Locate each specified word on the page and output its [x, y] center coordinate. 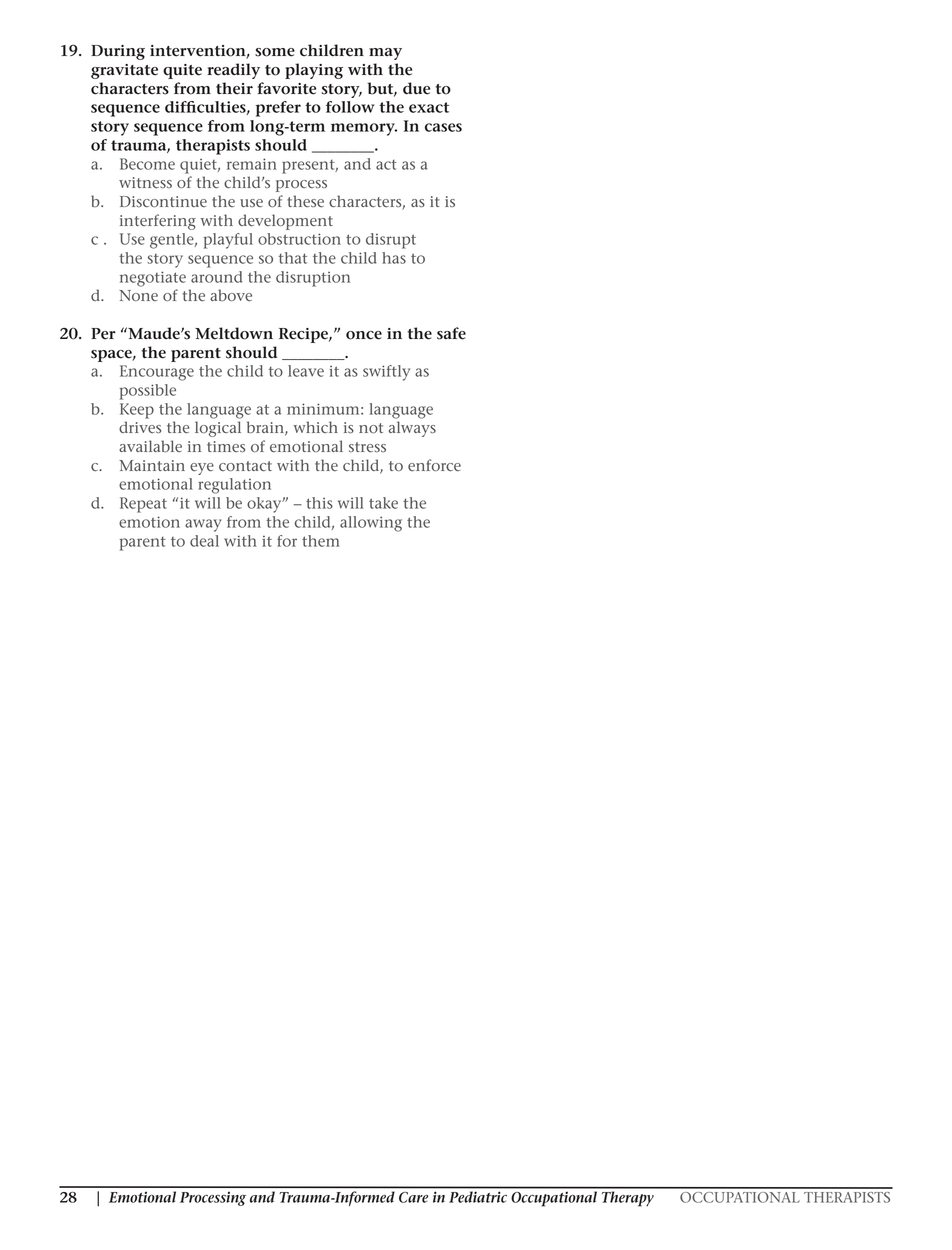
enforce [434, 465]
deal [204, 541]
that [293, 258]
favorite [286, 88]
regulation [234, 486]
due [416, 88]
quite [182, 71]
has [394, 258]
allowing [371, 524]
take [383, 503]
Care [413, 1197]
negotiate [153, 279]
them [321, 541]
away [203, 525]
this [319, 503]
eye [202, 469]
